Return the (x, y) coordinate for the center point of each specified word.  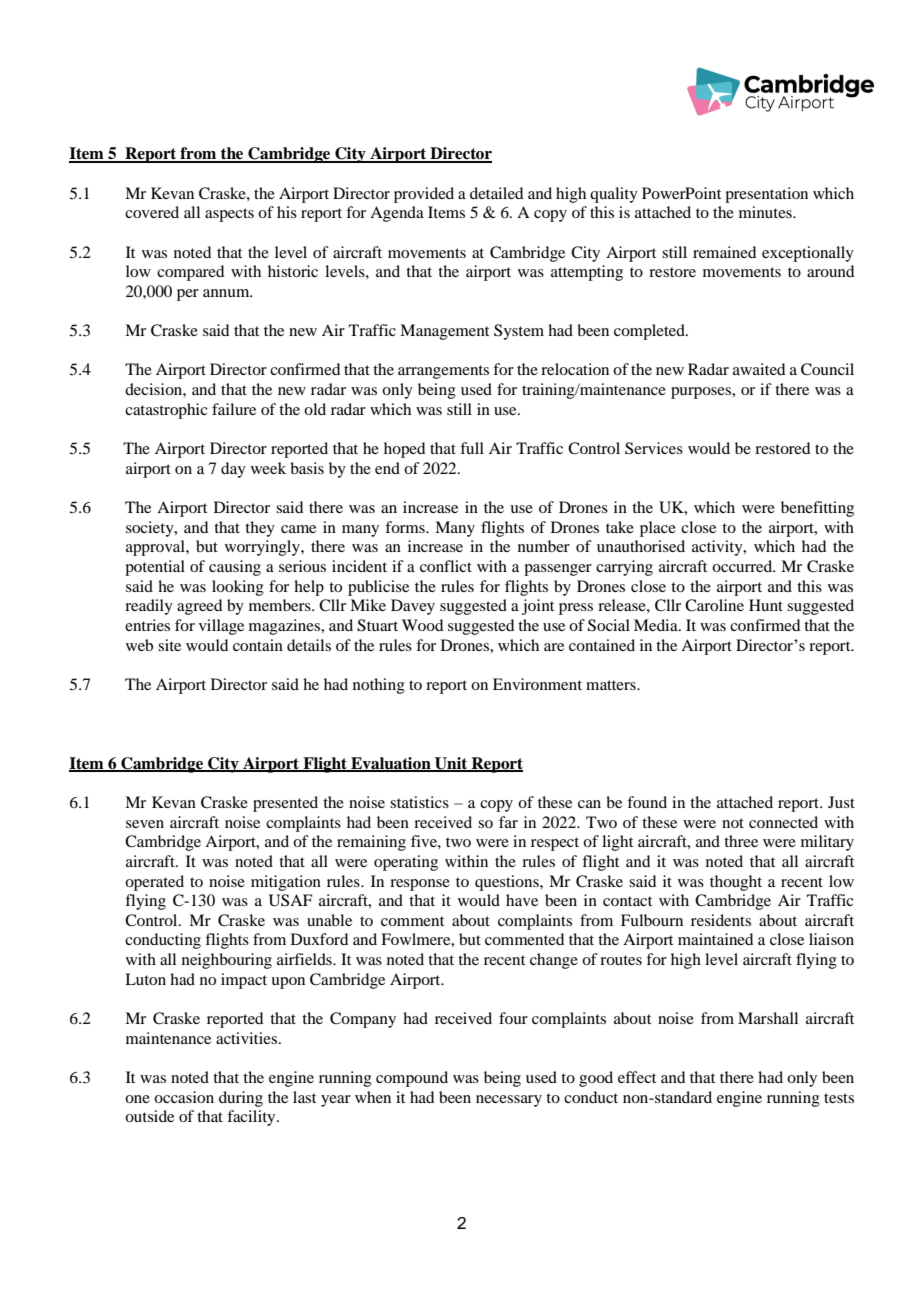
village (221, 627)
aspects (229, 215)
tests (839, 1098)
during (241, 1099)
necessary (509, 1101)
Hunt (766, 605)
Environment (537, 684)
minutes (766, 212)
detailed (496, 193)
